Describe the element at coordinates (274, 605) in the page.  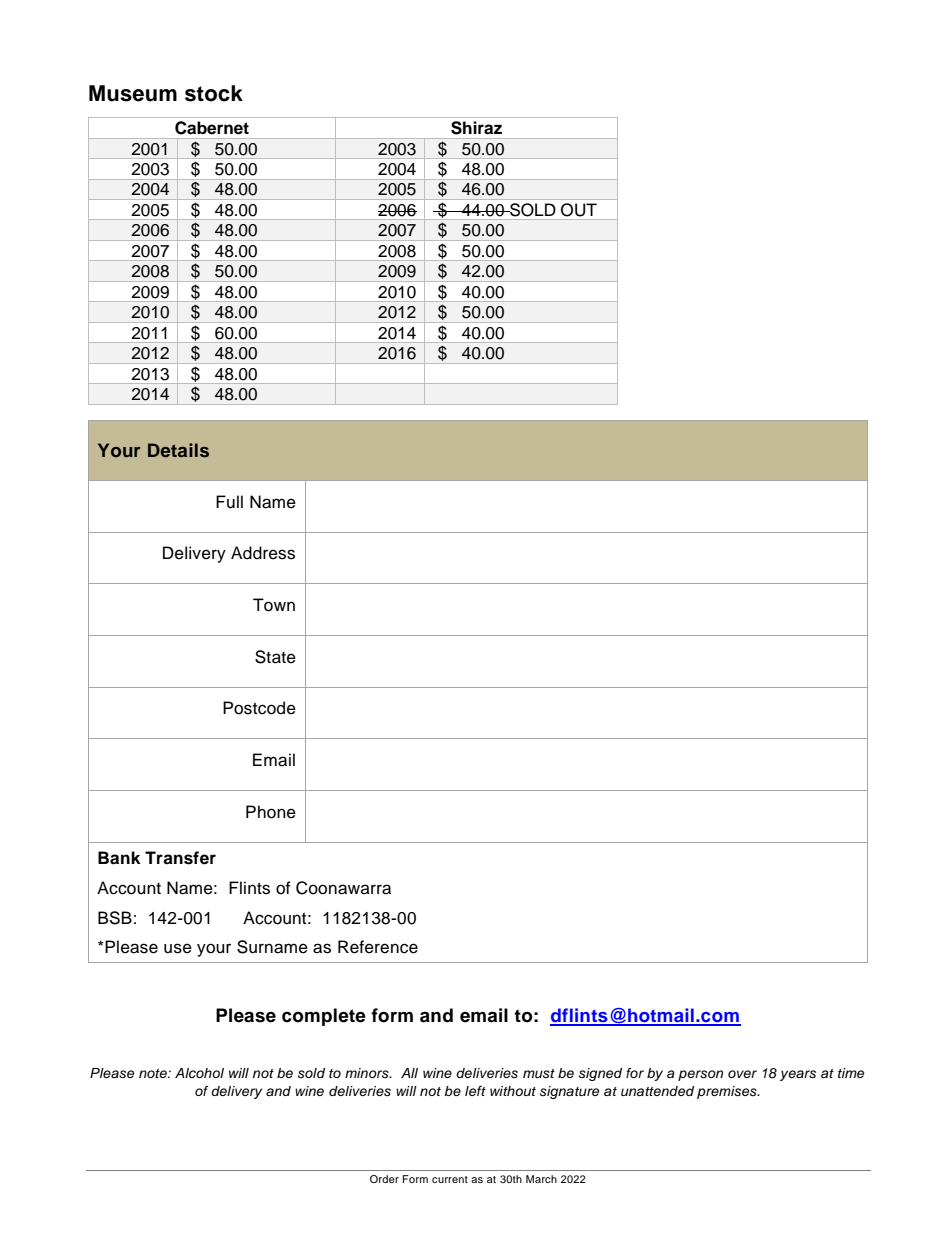
I see `Town` at that location.
